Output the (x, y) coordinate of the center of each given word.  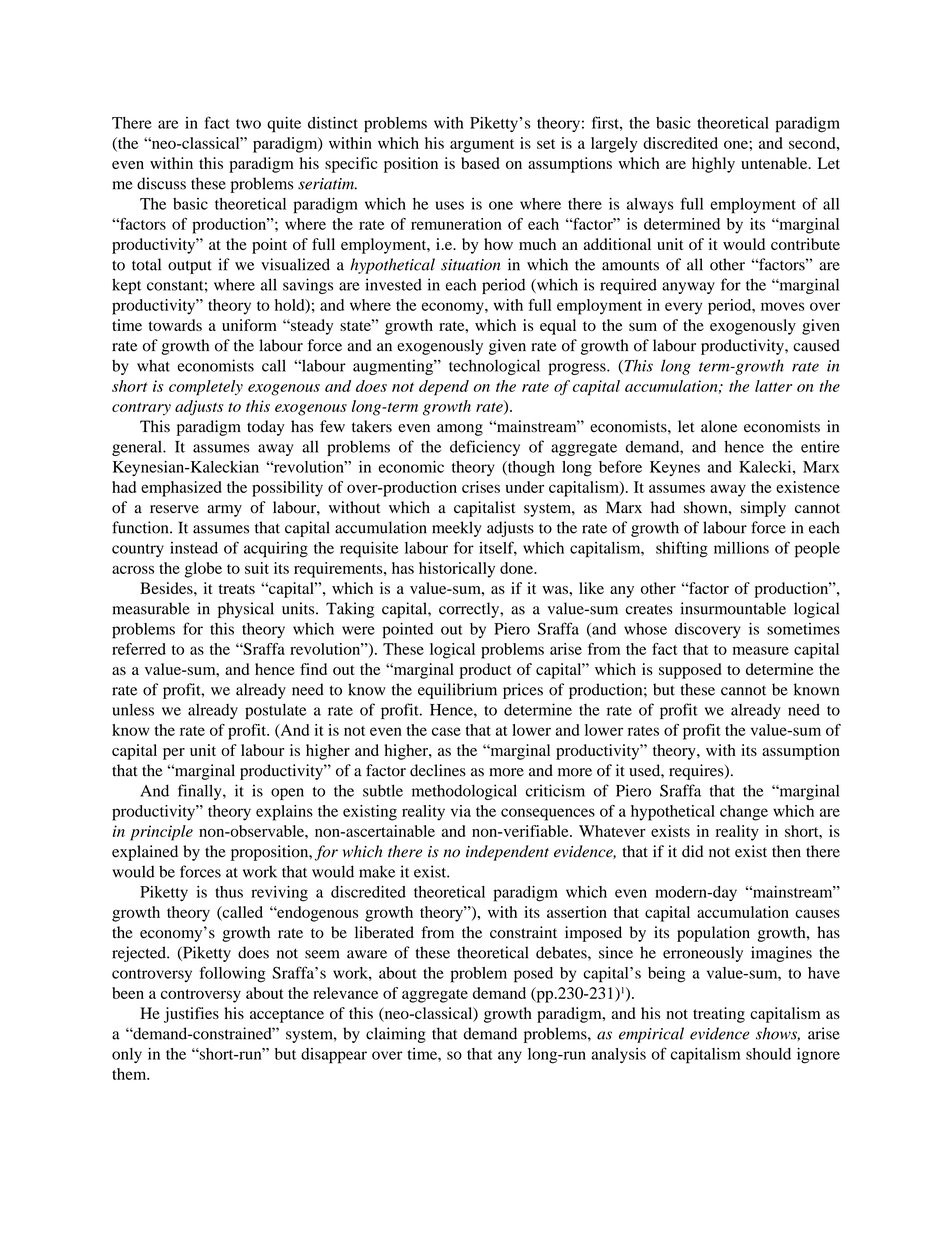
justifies (191, 1015)
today (265, 428)
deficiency (485, 448)
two (248, 124)
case (446, 731)
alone (719, 426)
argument (482, 146)
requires (697, 772)
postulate (275, 711)
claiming (396, 1035)
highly (713, 165)
